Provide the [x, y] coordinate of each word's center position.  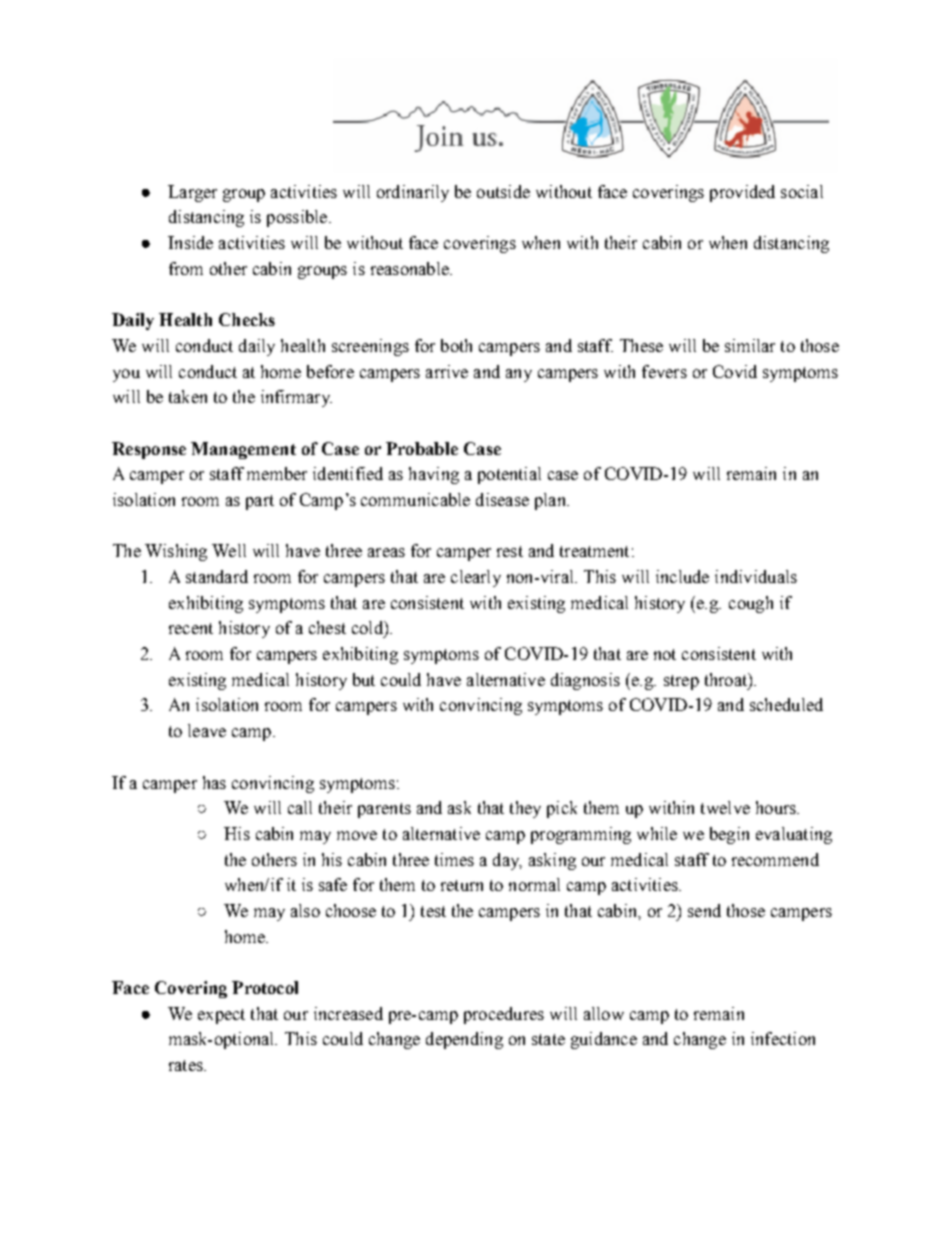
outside [503, 191]
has [214, 782]
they [525, 809]
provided [742, 193]
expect [221, 1016]
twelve [725, 807]
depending [464, 1040]
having [434, 475]
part [260, 502]
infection [783, 1038]
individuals [756, 576]
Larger [192, 193]
